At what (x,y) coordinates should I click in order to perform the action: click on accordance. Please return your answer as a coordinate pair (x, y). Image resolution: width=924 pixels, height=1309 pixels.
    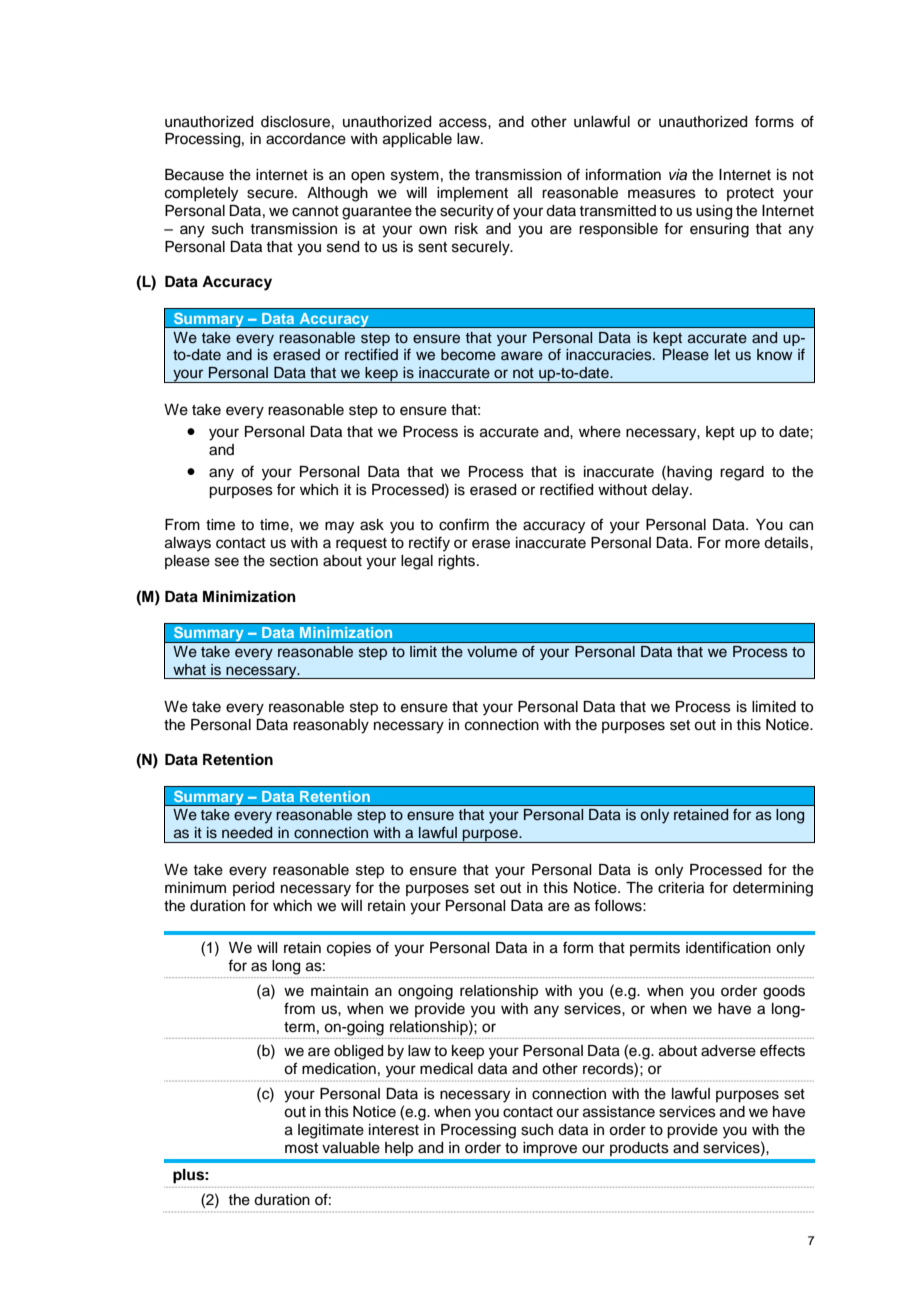
    Looking at the image, I should click on (306, 139).
